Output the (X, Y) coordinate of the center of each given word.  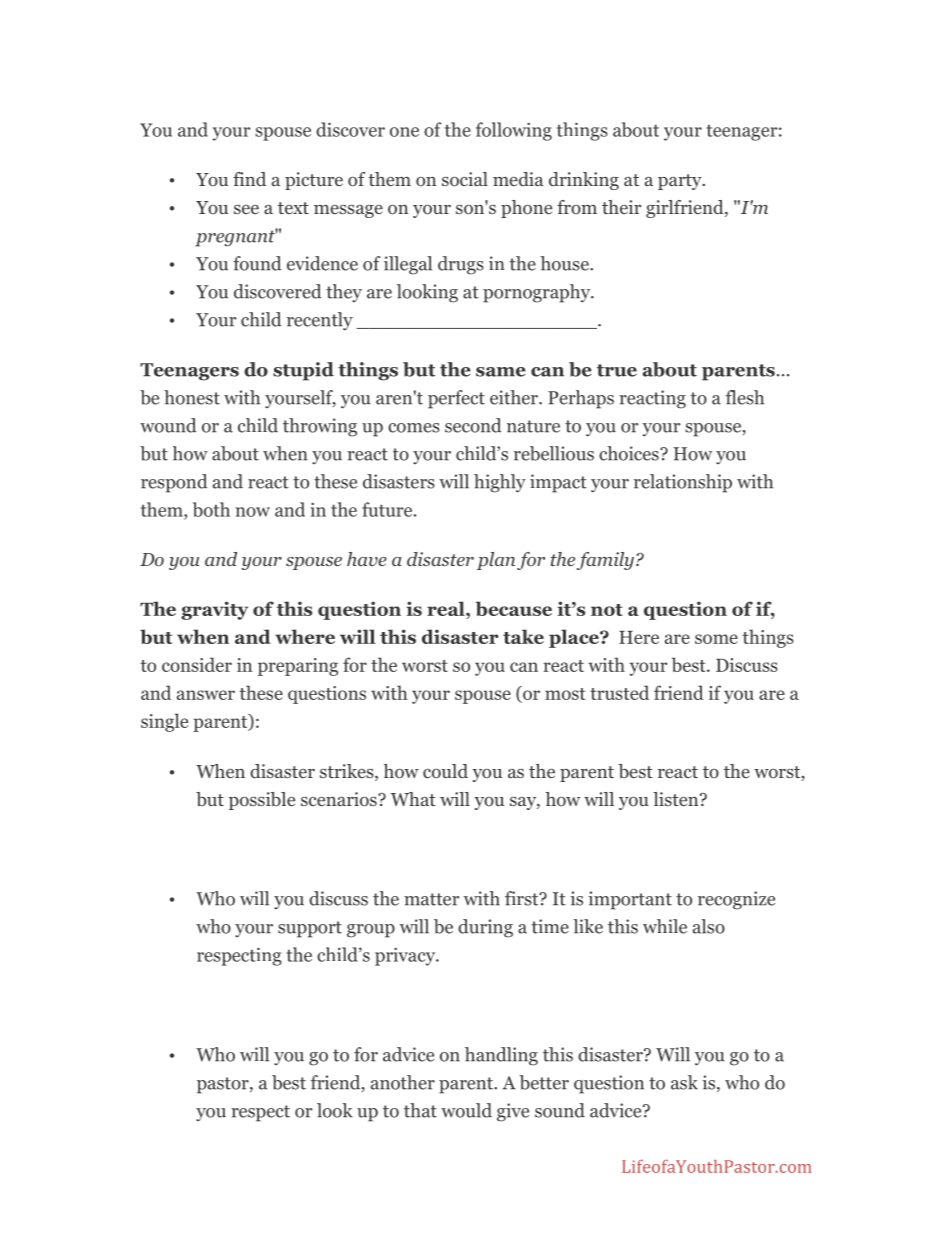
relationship (683, 483)
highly (500, 483)
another (403, 1082)
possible (262, 801)
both (211, 509)
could (445, 771)
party (681, 182)
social (465, 179)
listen (677, 799)
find (249, 179)
